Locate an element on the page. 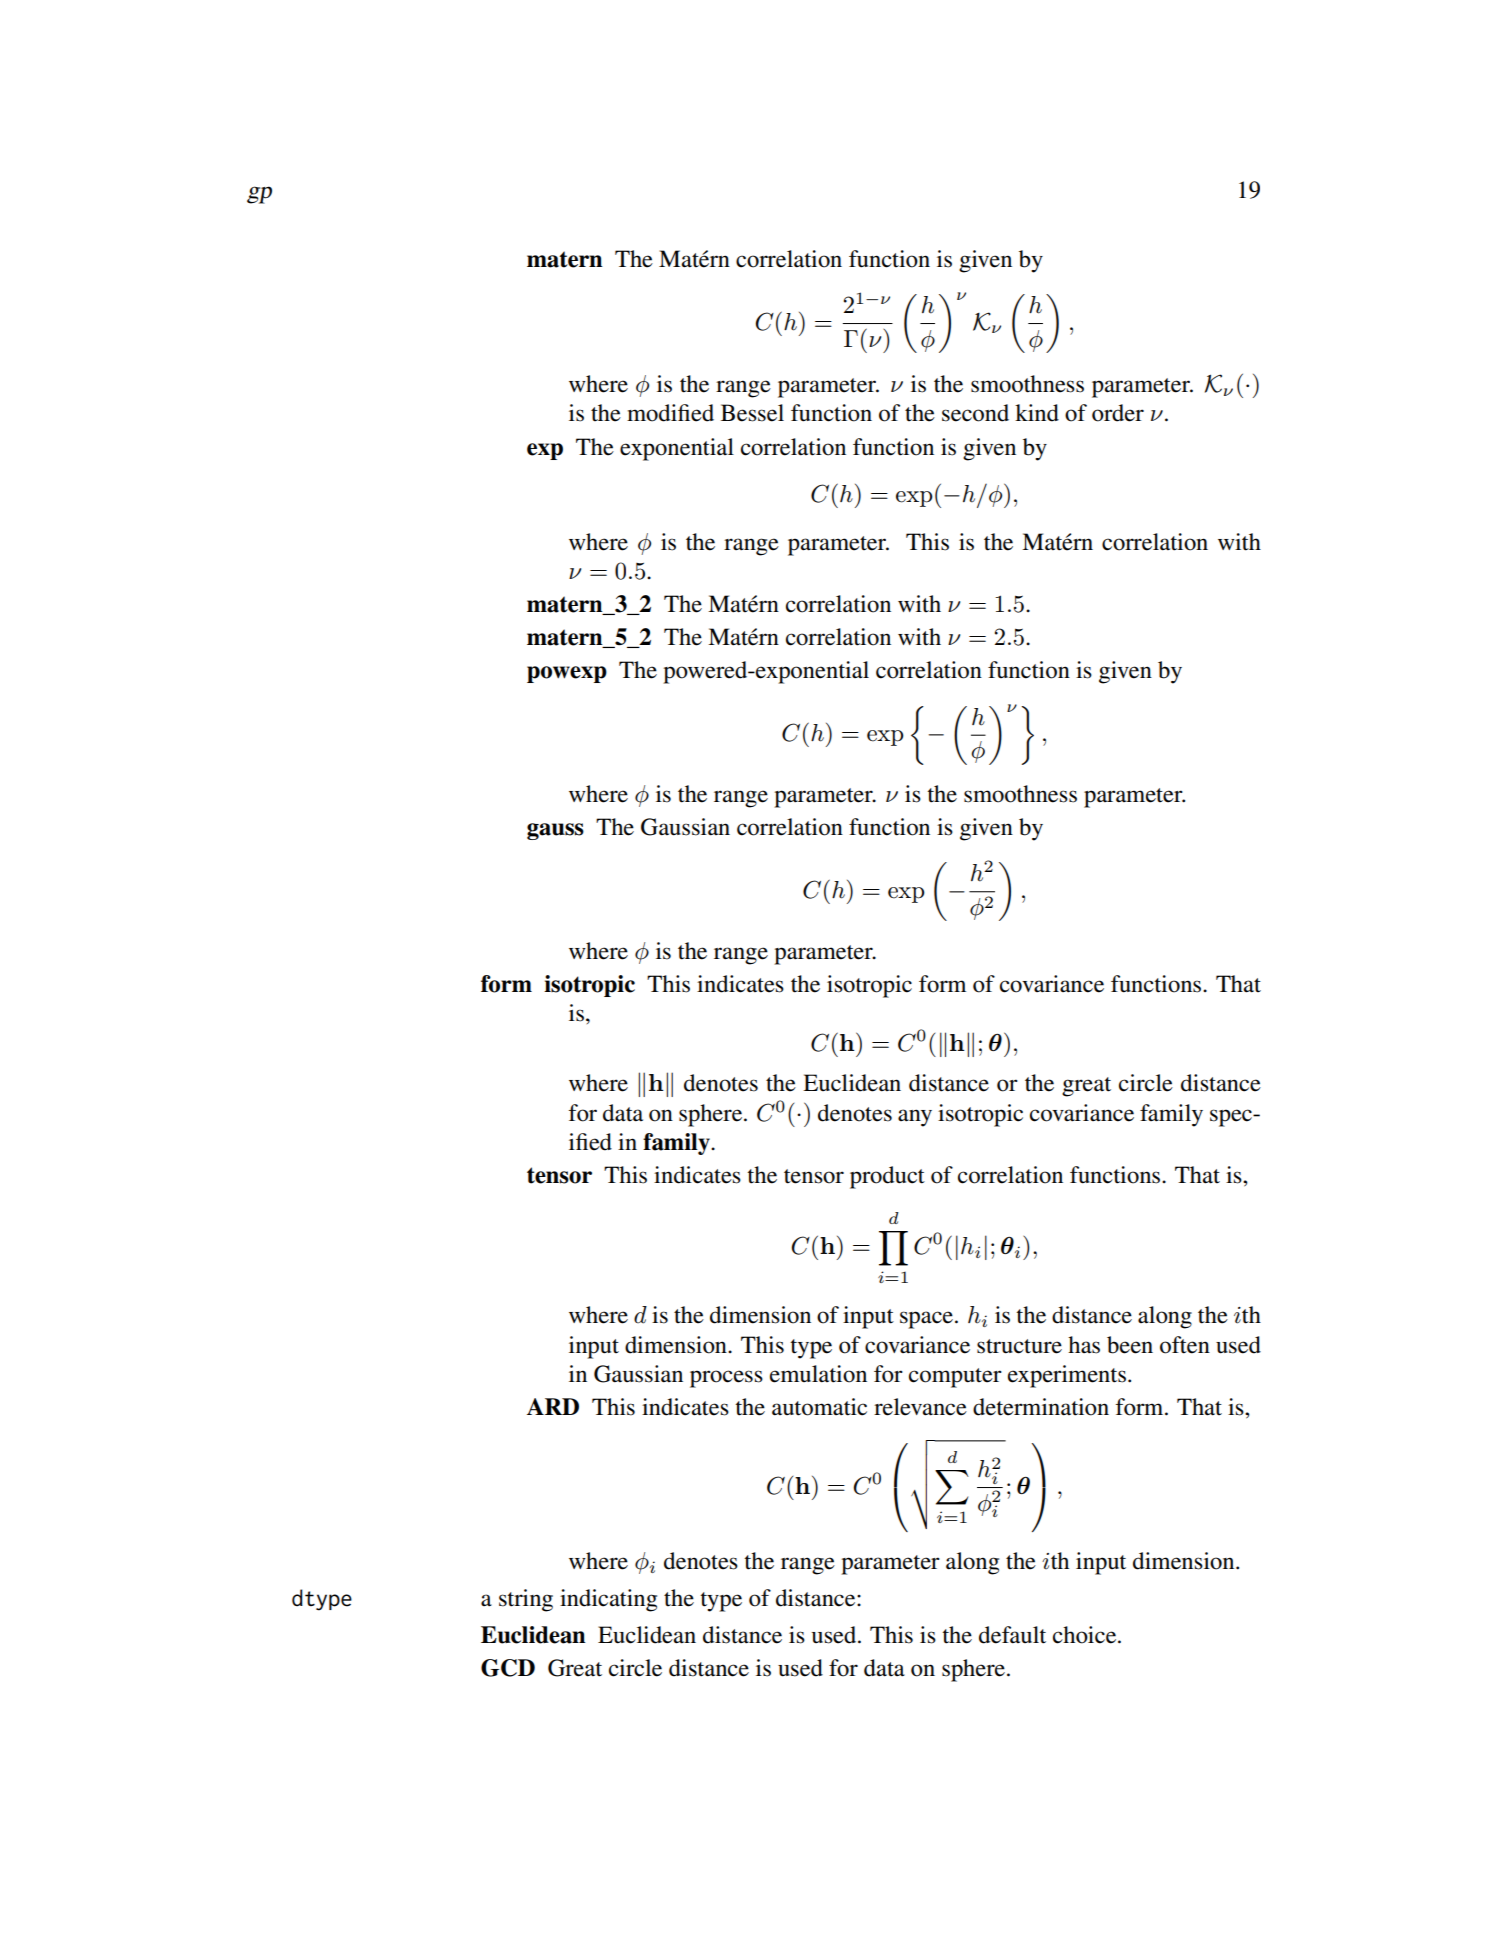 This page has height=1951, width=1507. any is located at coordinates (915, 1118).
